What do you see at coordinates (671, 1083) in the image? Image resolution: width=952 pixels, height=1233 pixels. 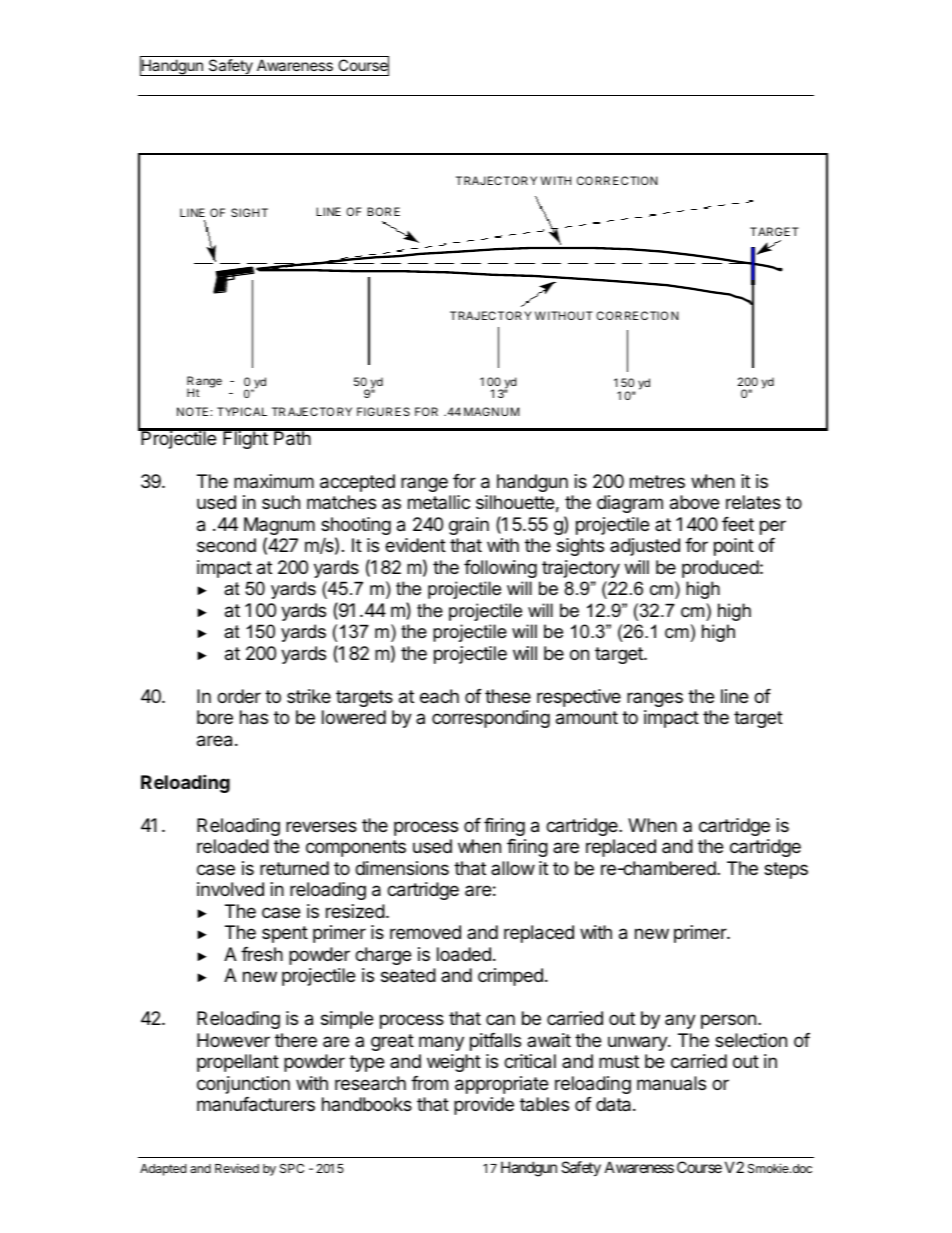 I see `manuals` at bounding box center [671, 1083].
